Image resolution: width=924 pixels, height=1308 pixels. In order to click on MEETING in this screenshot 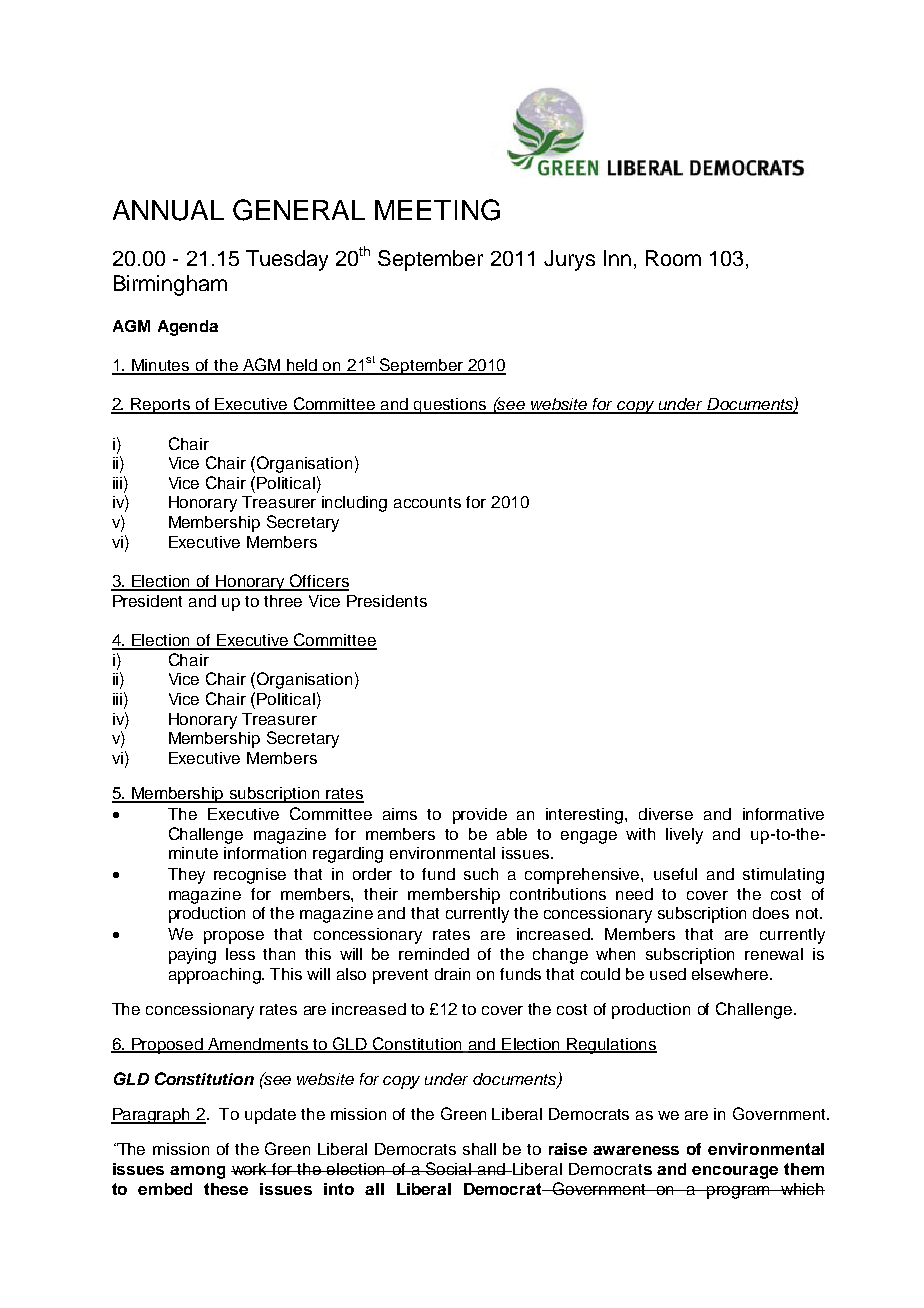, I will do `click(437, 210)`.
